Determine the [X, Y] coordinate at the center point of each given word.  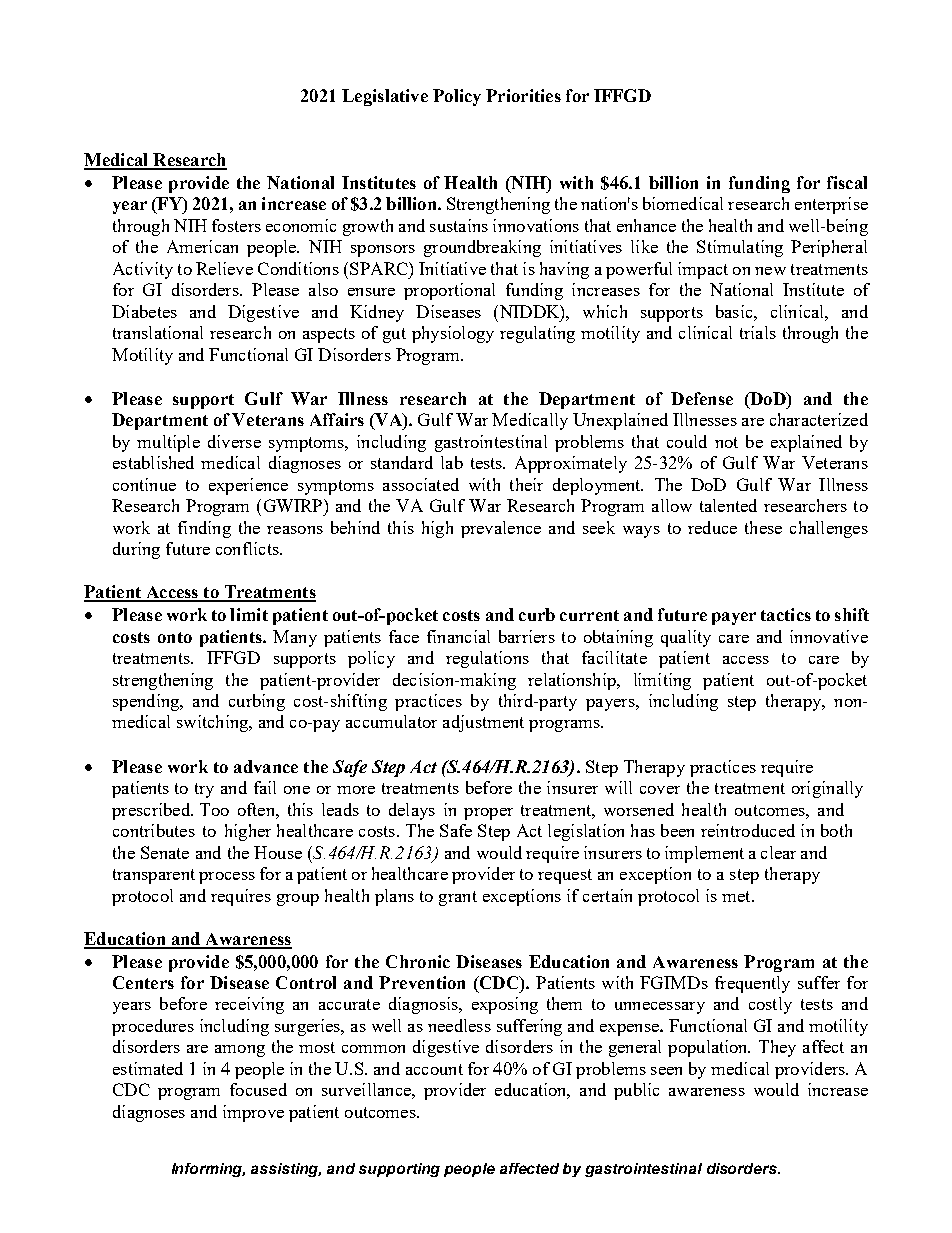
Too [214, 809]
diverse [234, 441]
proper [488, 814]
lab [452, 462]
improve [253, 1113]
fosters [236, 225]
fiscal [847, 182]
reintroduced [748, 830]
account [434, 1069]
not [726, 442]
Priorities [523, 95]
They [777, 1048]
